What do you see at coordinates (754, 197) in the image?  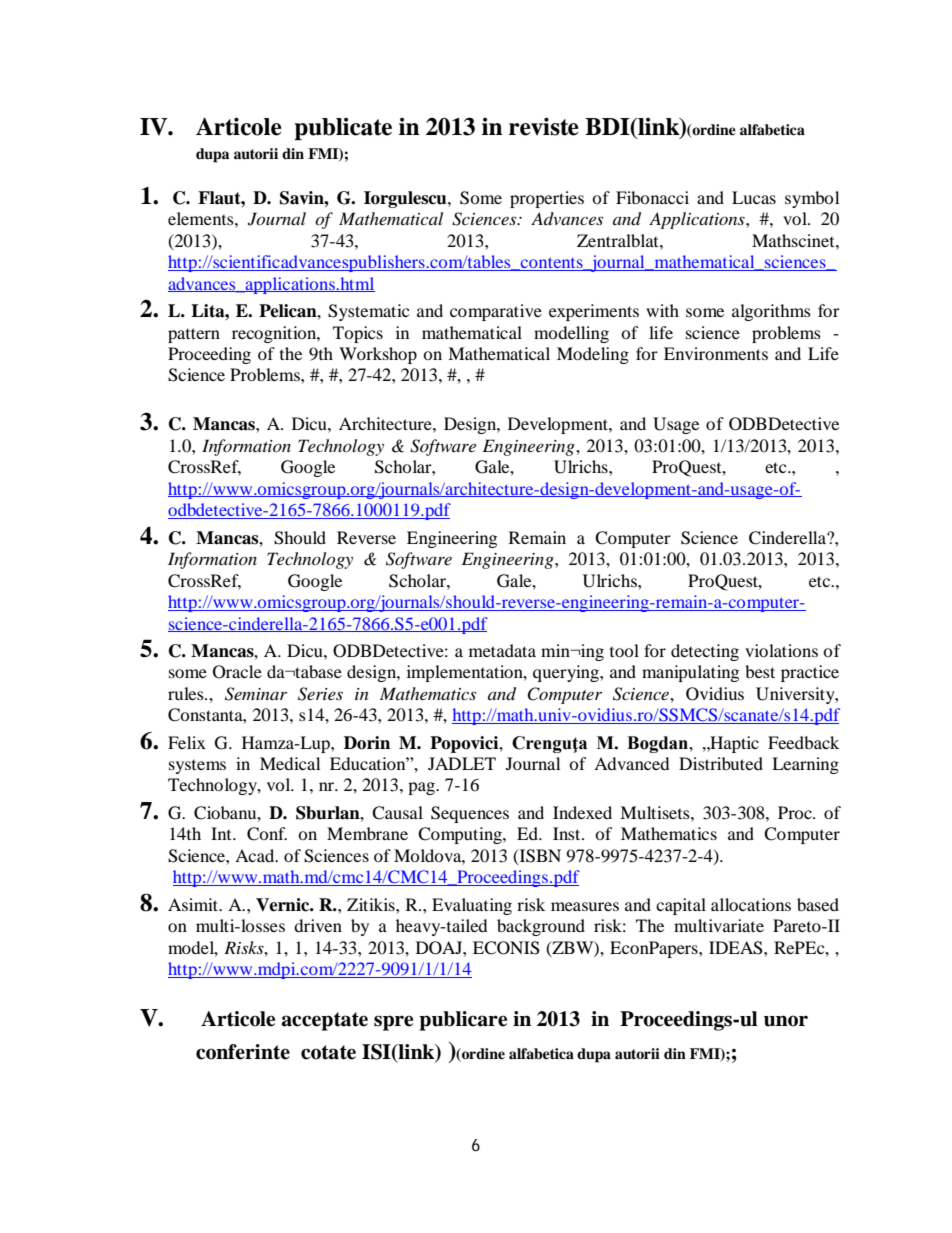 I see `Lucas` at bounding box center [754, 197].
